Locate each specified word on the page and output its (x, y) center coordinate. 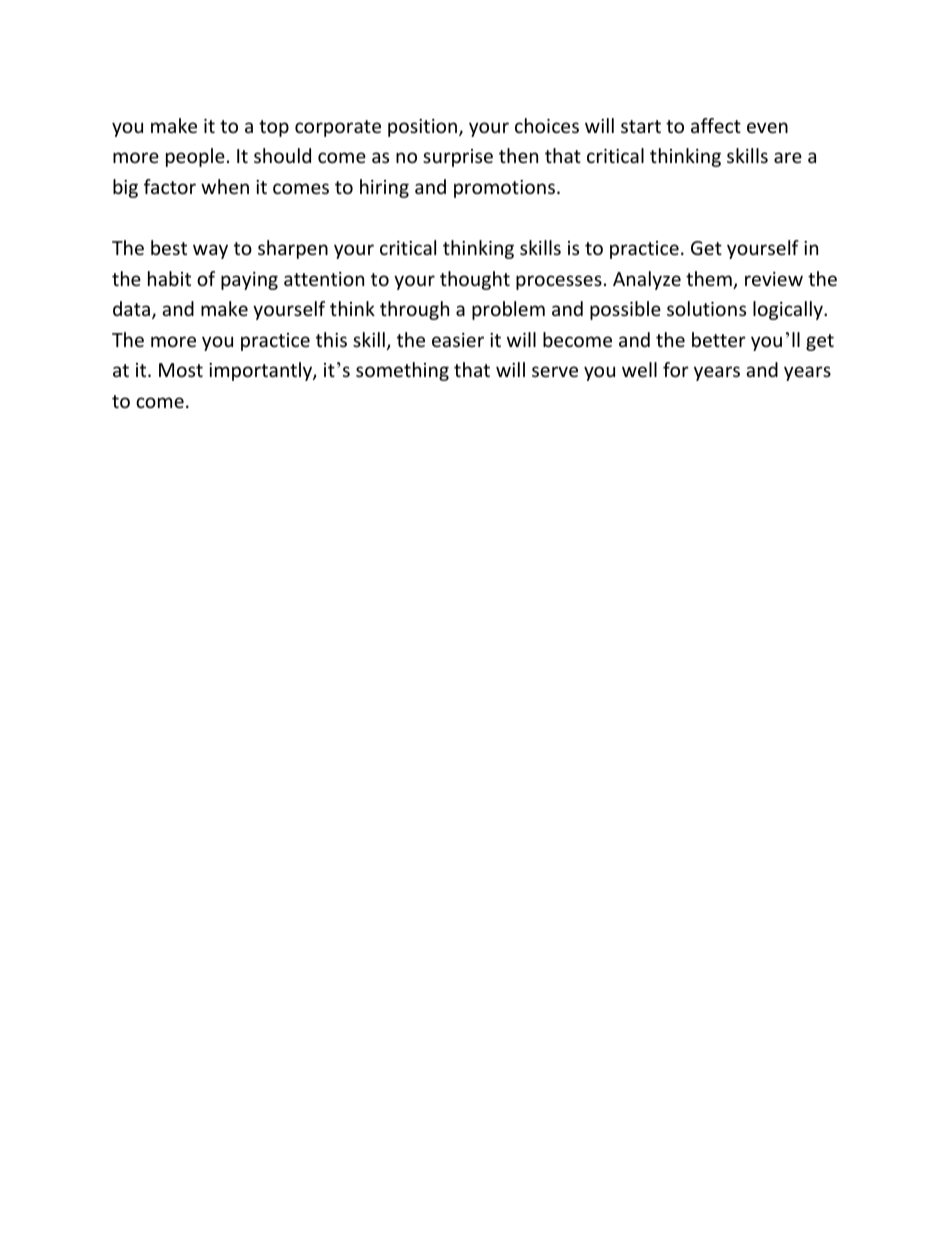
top (274, 128)
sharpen (293, 249)
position (422, 128)
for (676, 369)
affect (716, 125)
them (710, 280)
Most (181, 370)
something (402, 371)
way (210, 251)
